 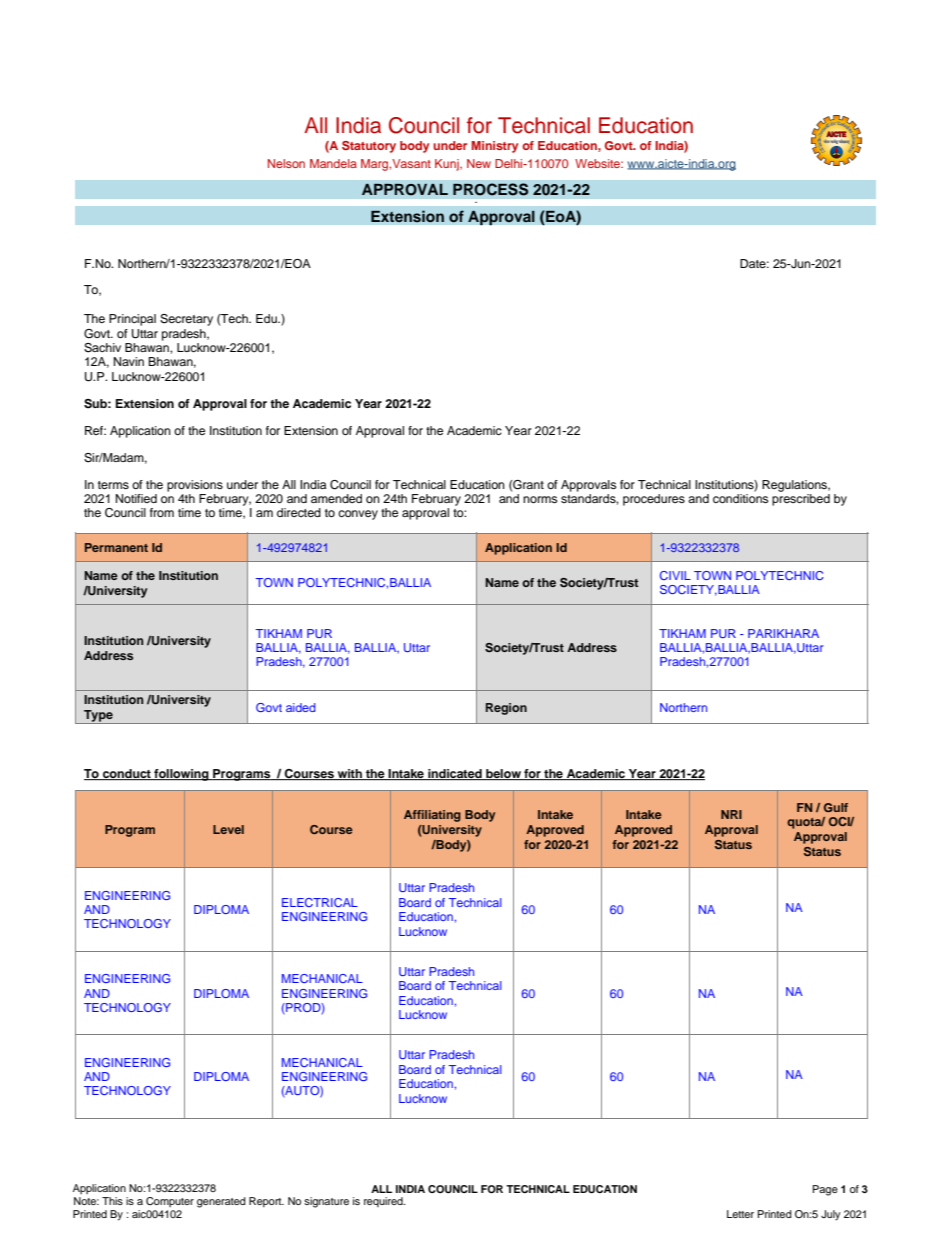 What do you see at coordinates (506, 709) in the image?
I see `Region` at bounding box center [506, 709].
